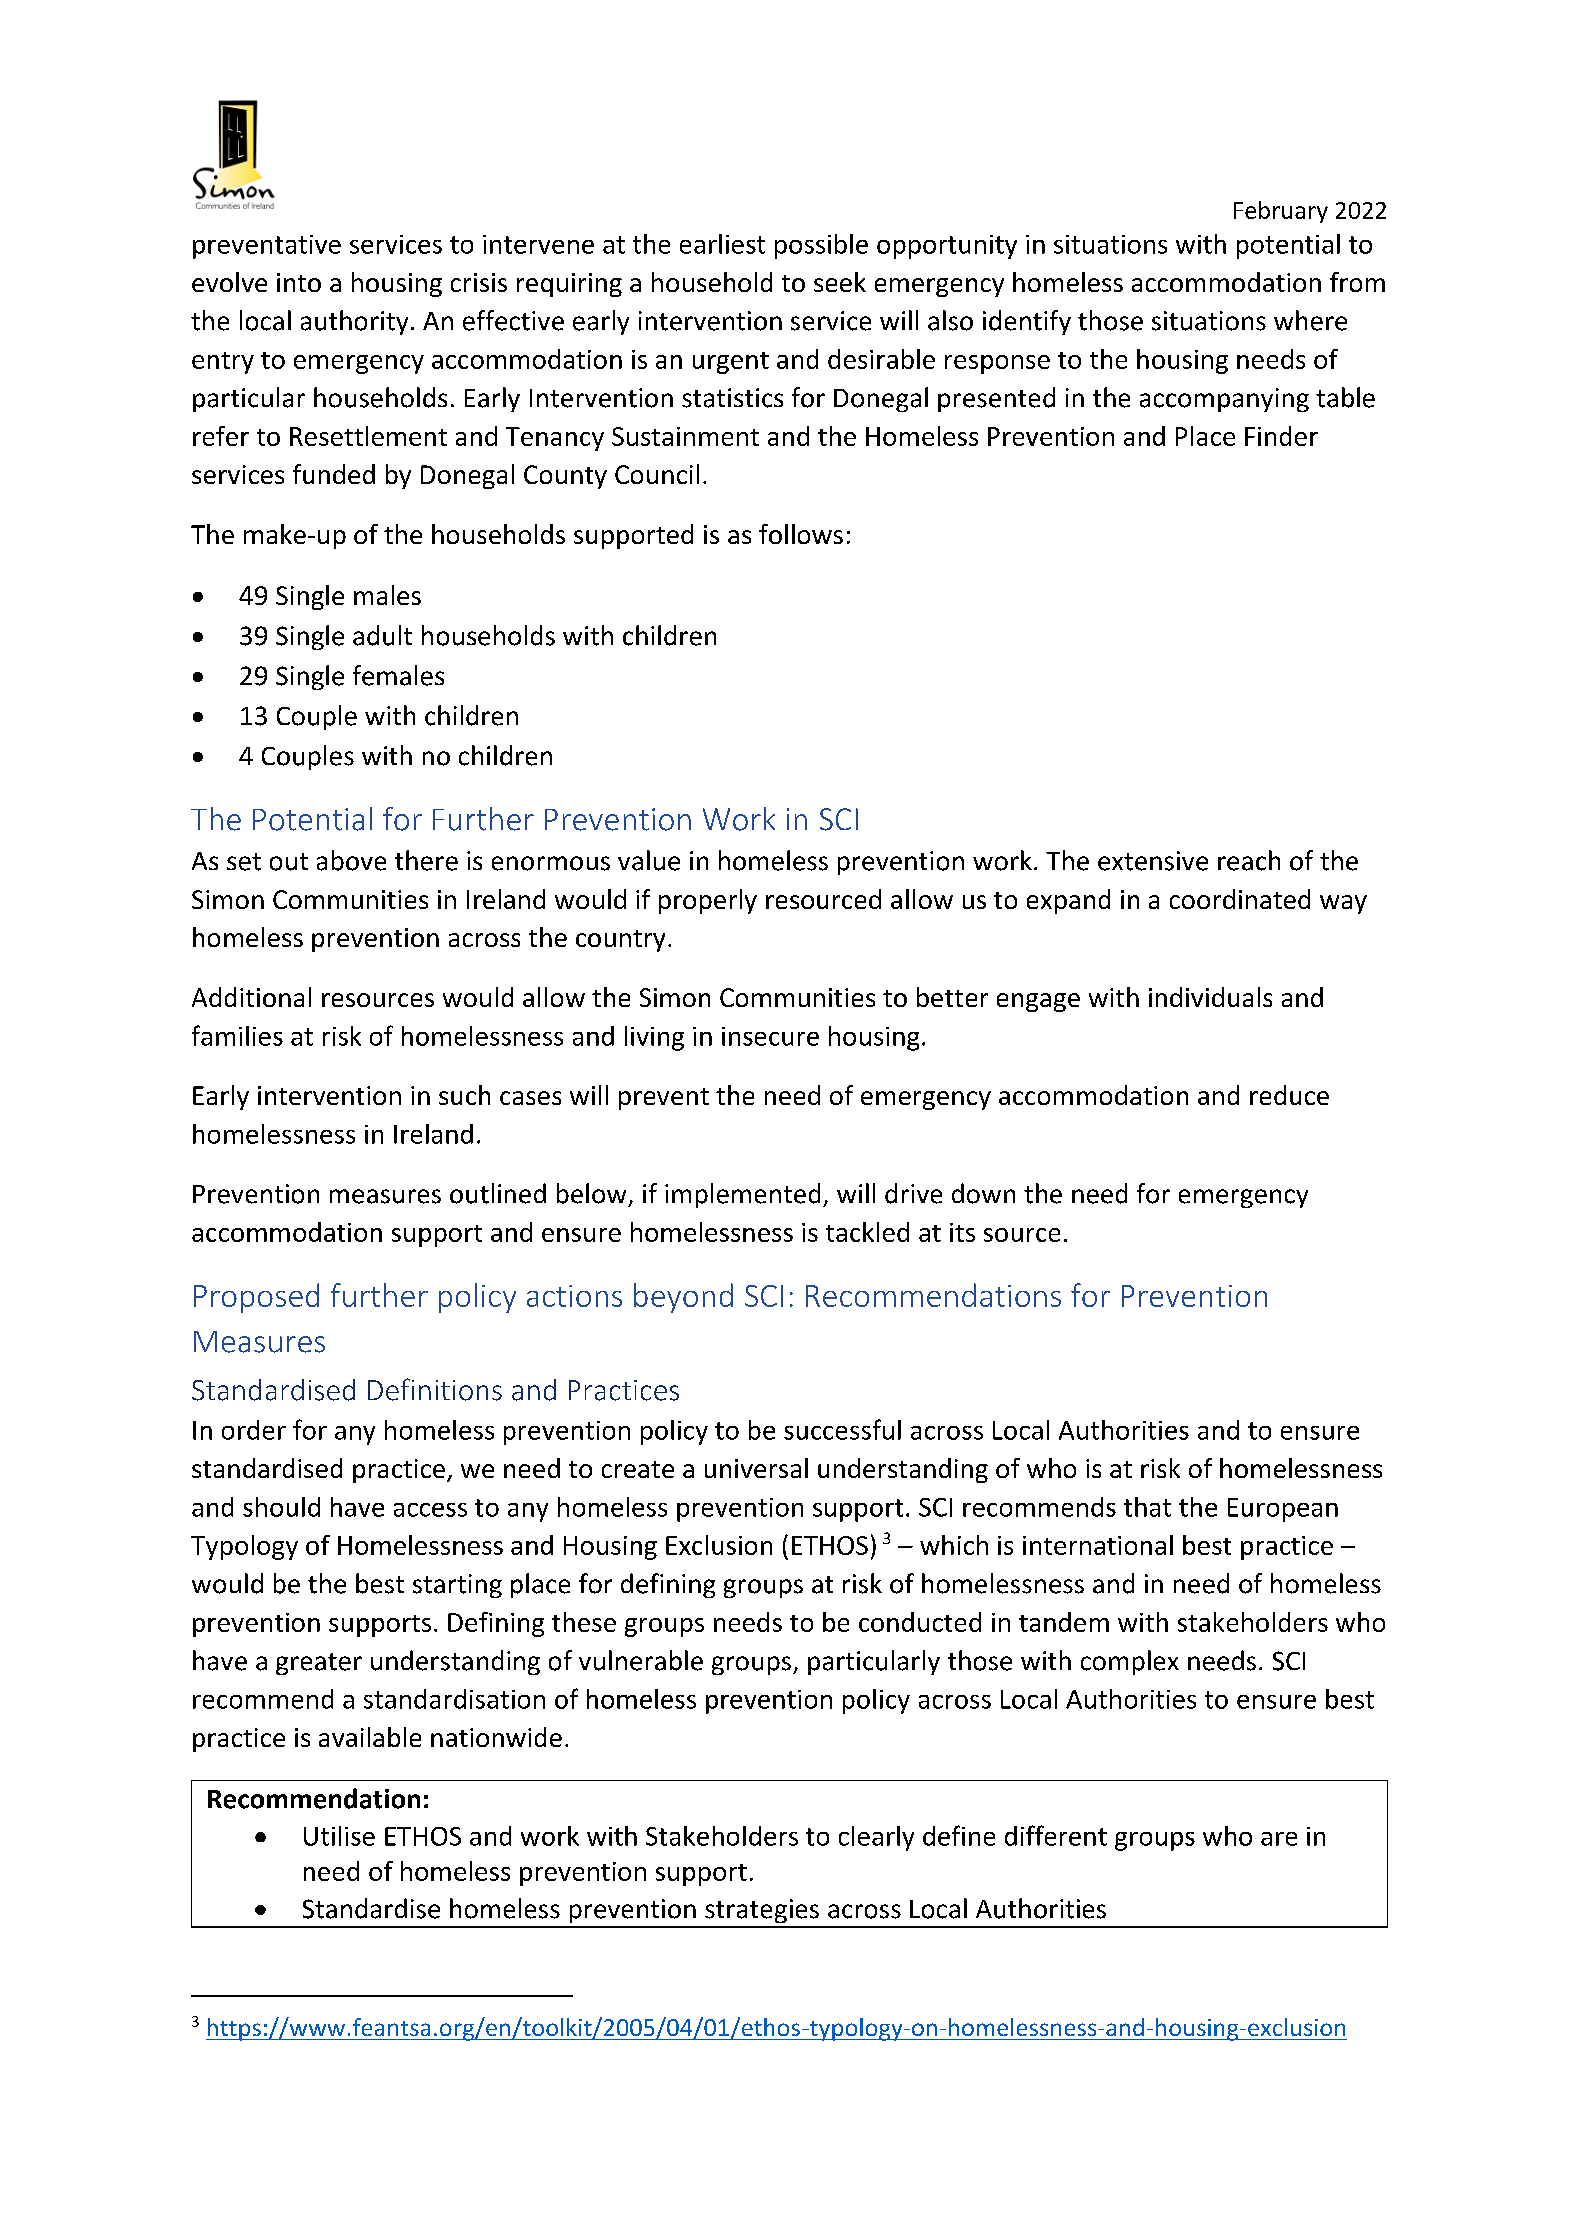 Image resolution: width=1579 pixels, height=2234 pixels. What do you see at coordinates (1281, 436) in the screenshot?
I see `Finder` at bounding box center [1281, 436].
